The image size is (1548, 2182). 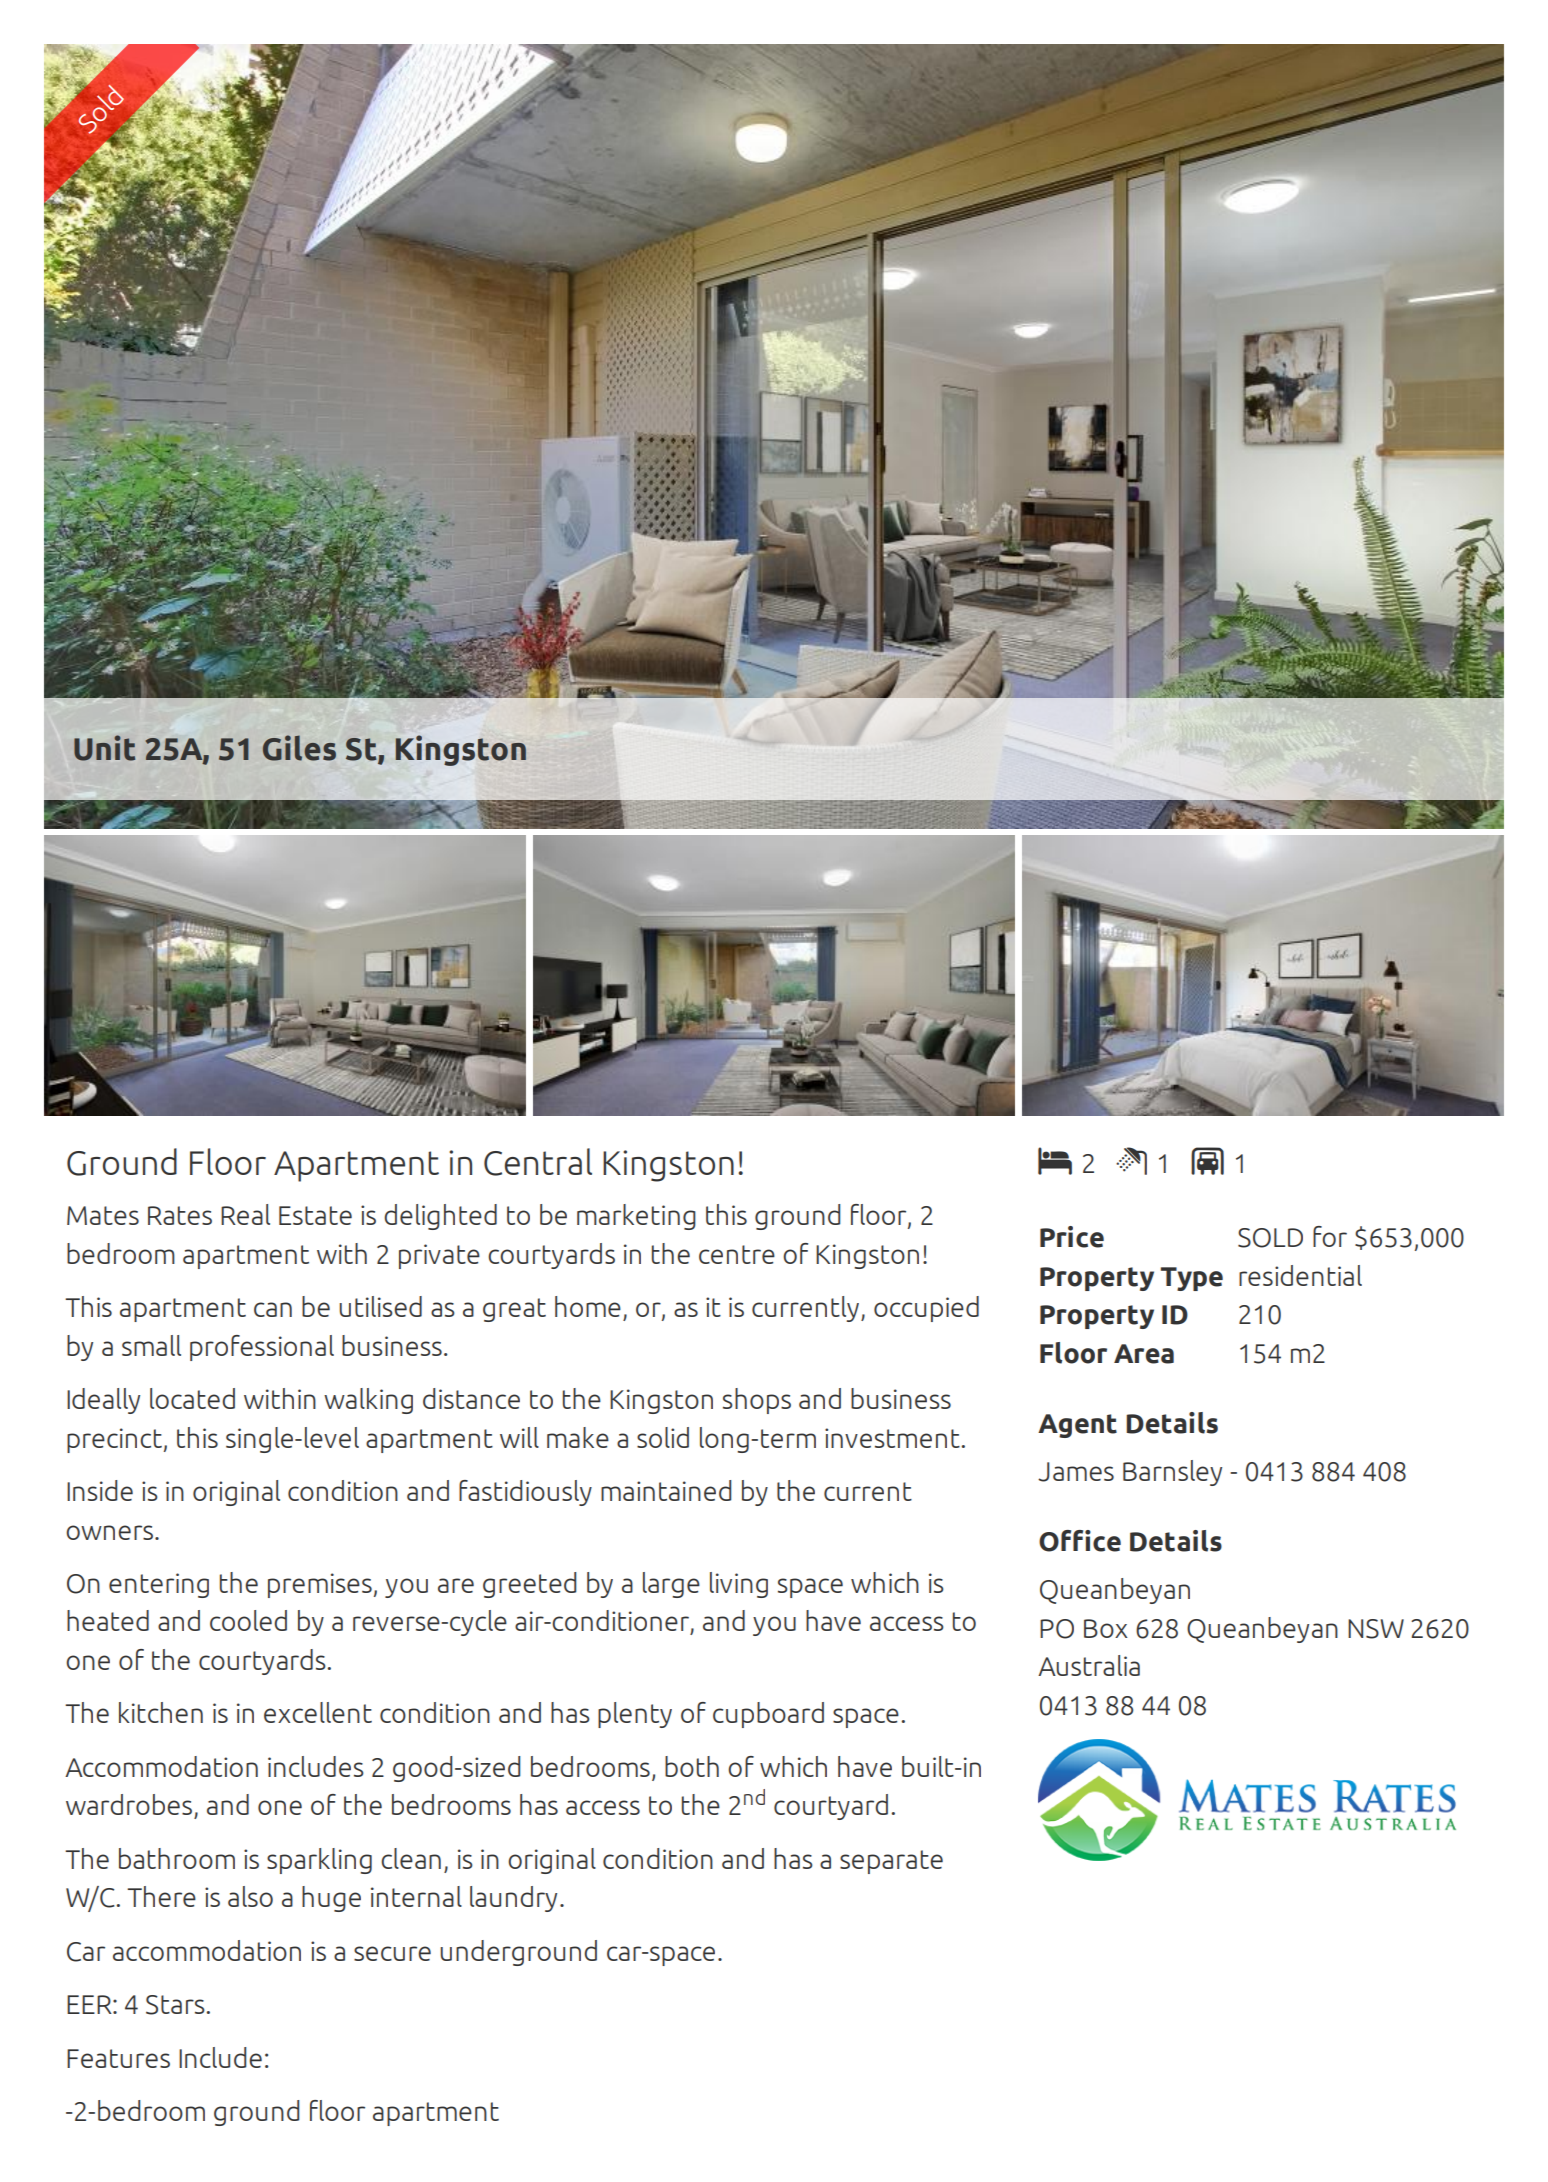 What do you see at coordinates (1192, 1279) in the screenshot?
I see `Type` at bounding box center [1192, 1279].
